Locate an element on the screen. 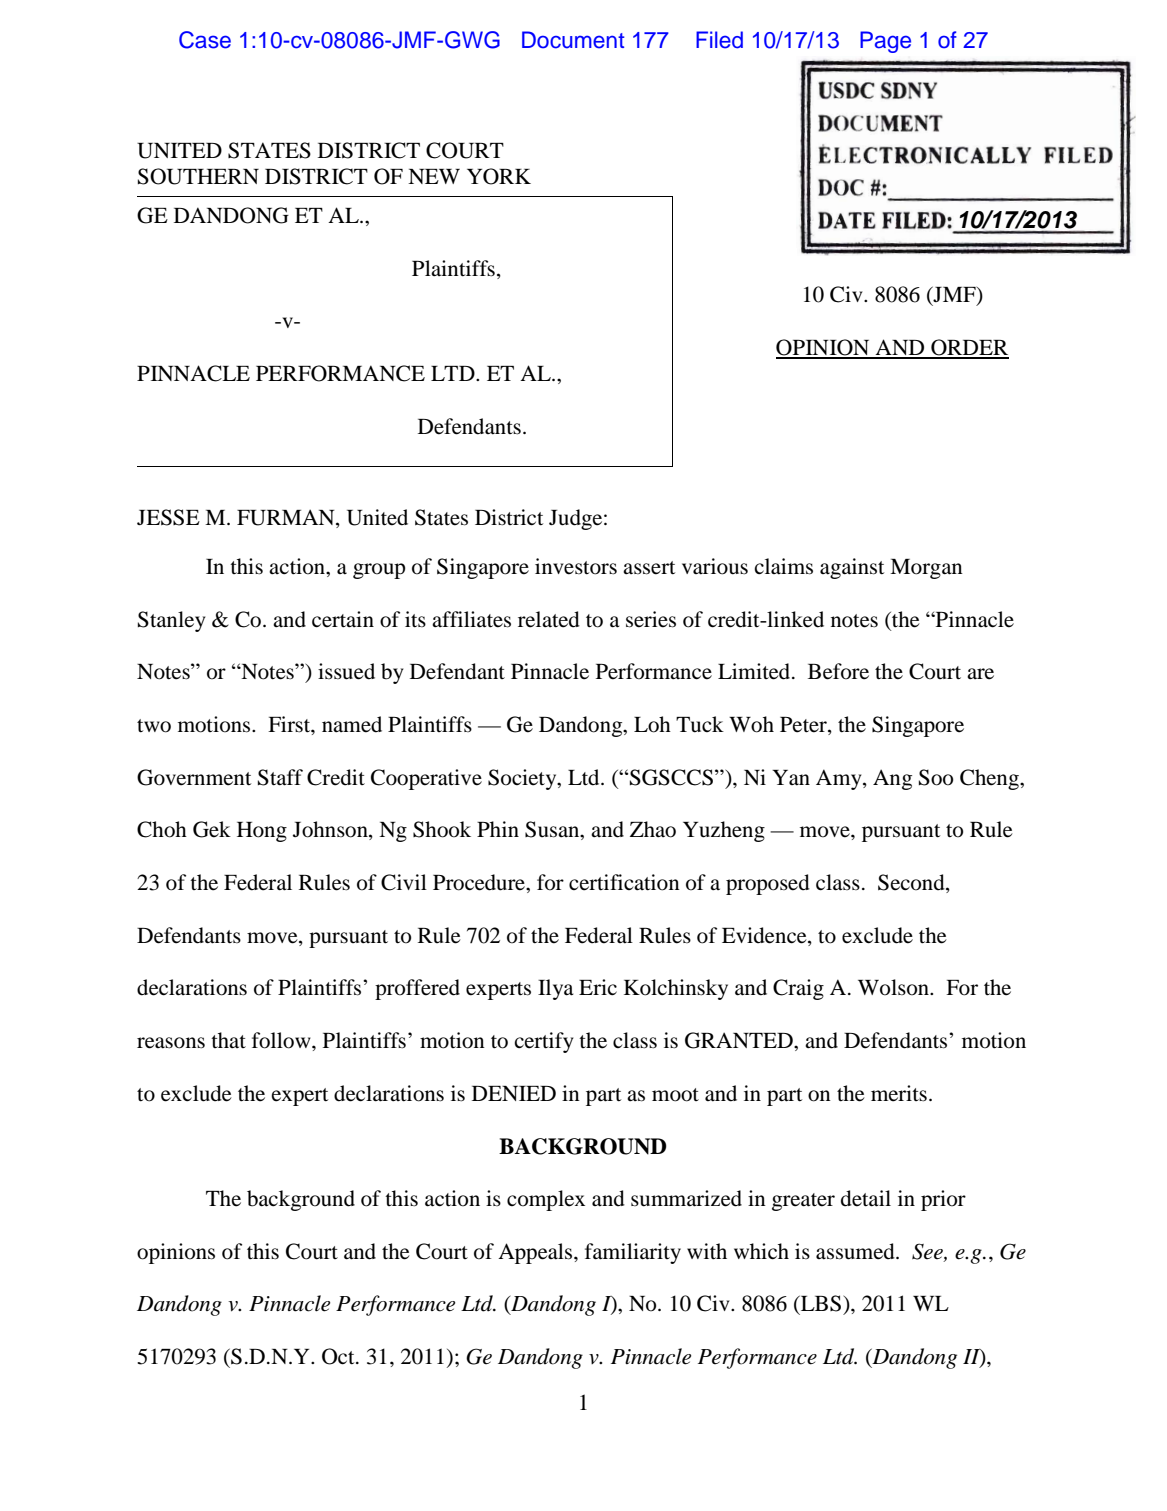  Before is located at coordinates (838, 671).
